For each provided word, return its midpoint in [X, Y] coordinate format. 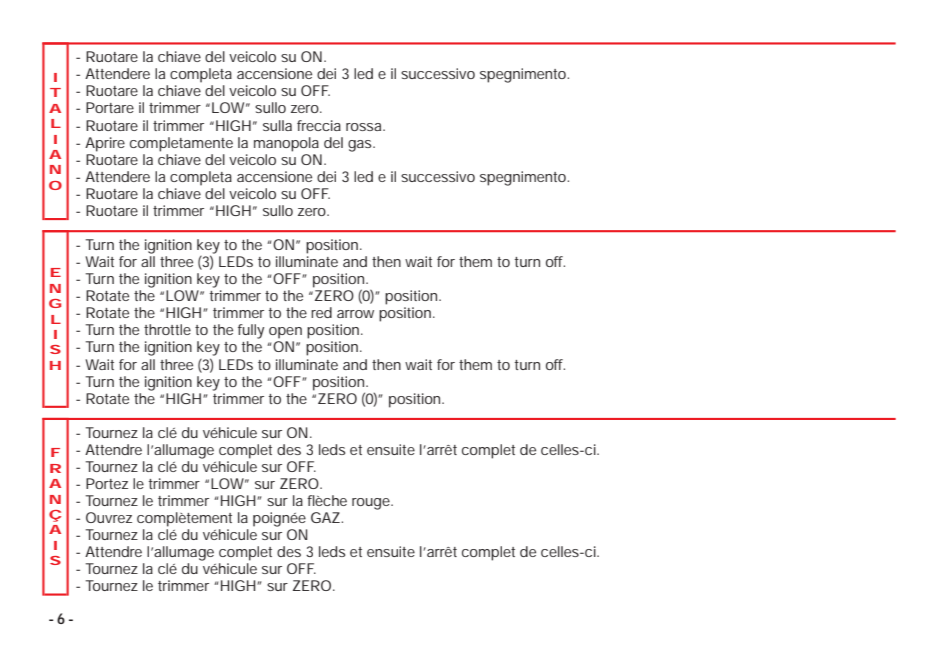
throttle [167, 329]
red [321, 312]
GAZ [325, 517]
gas [361, 146]
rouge [372, 504]
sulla [277, 125]
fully [251, 331]
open [285, 333]
